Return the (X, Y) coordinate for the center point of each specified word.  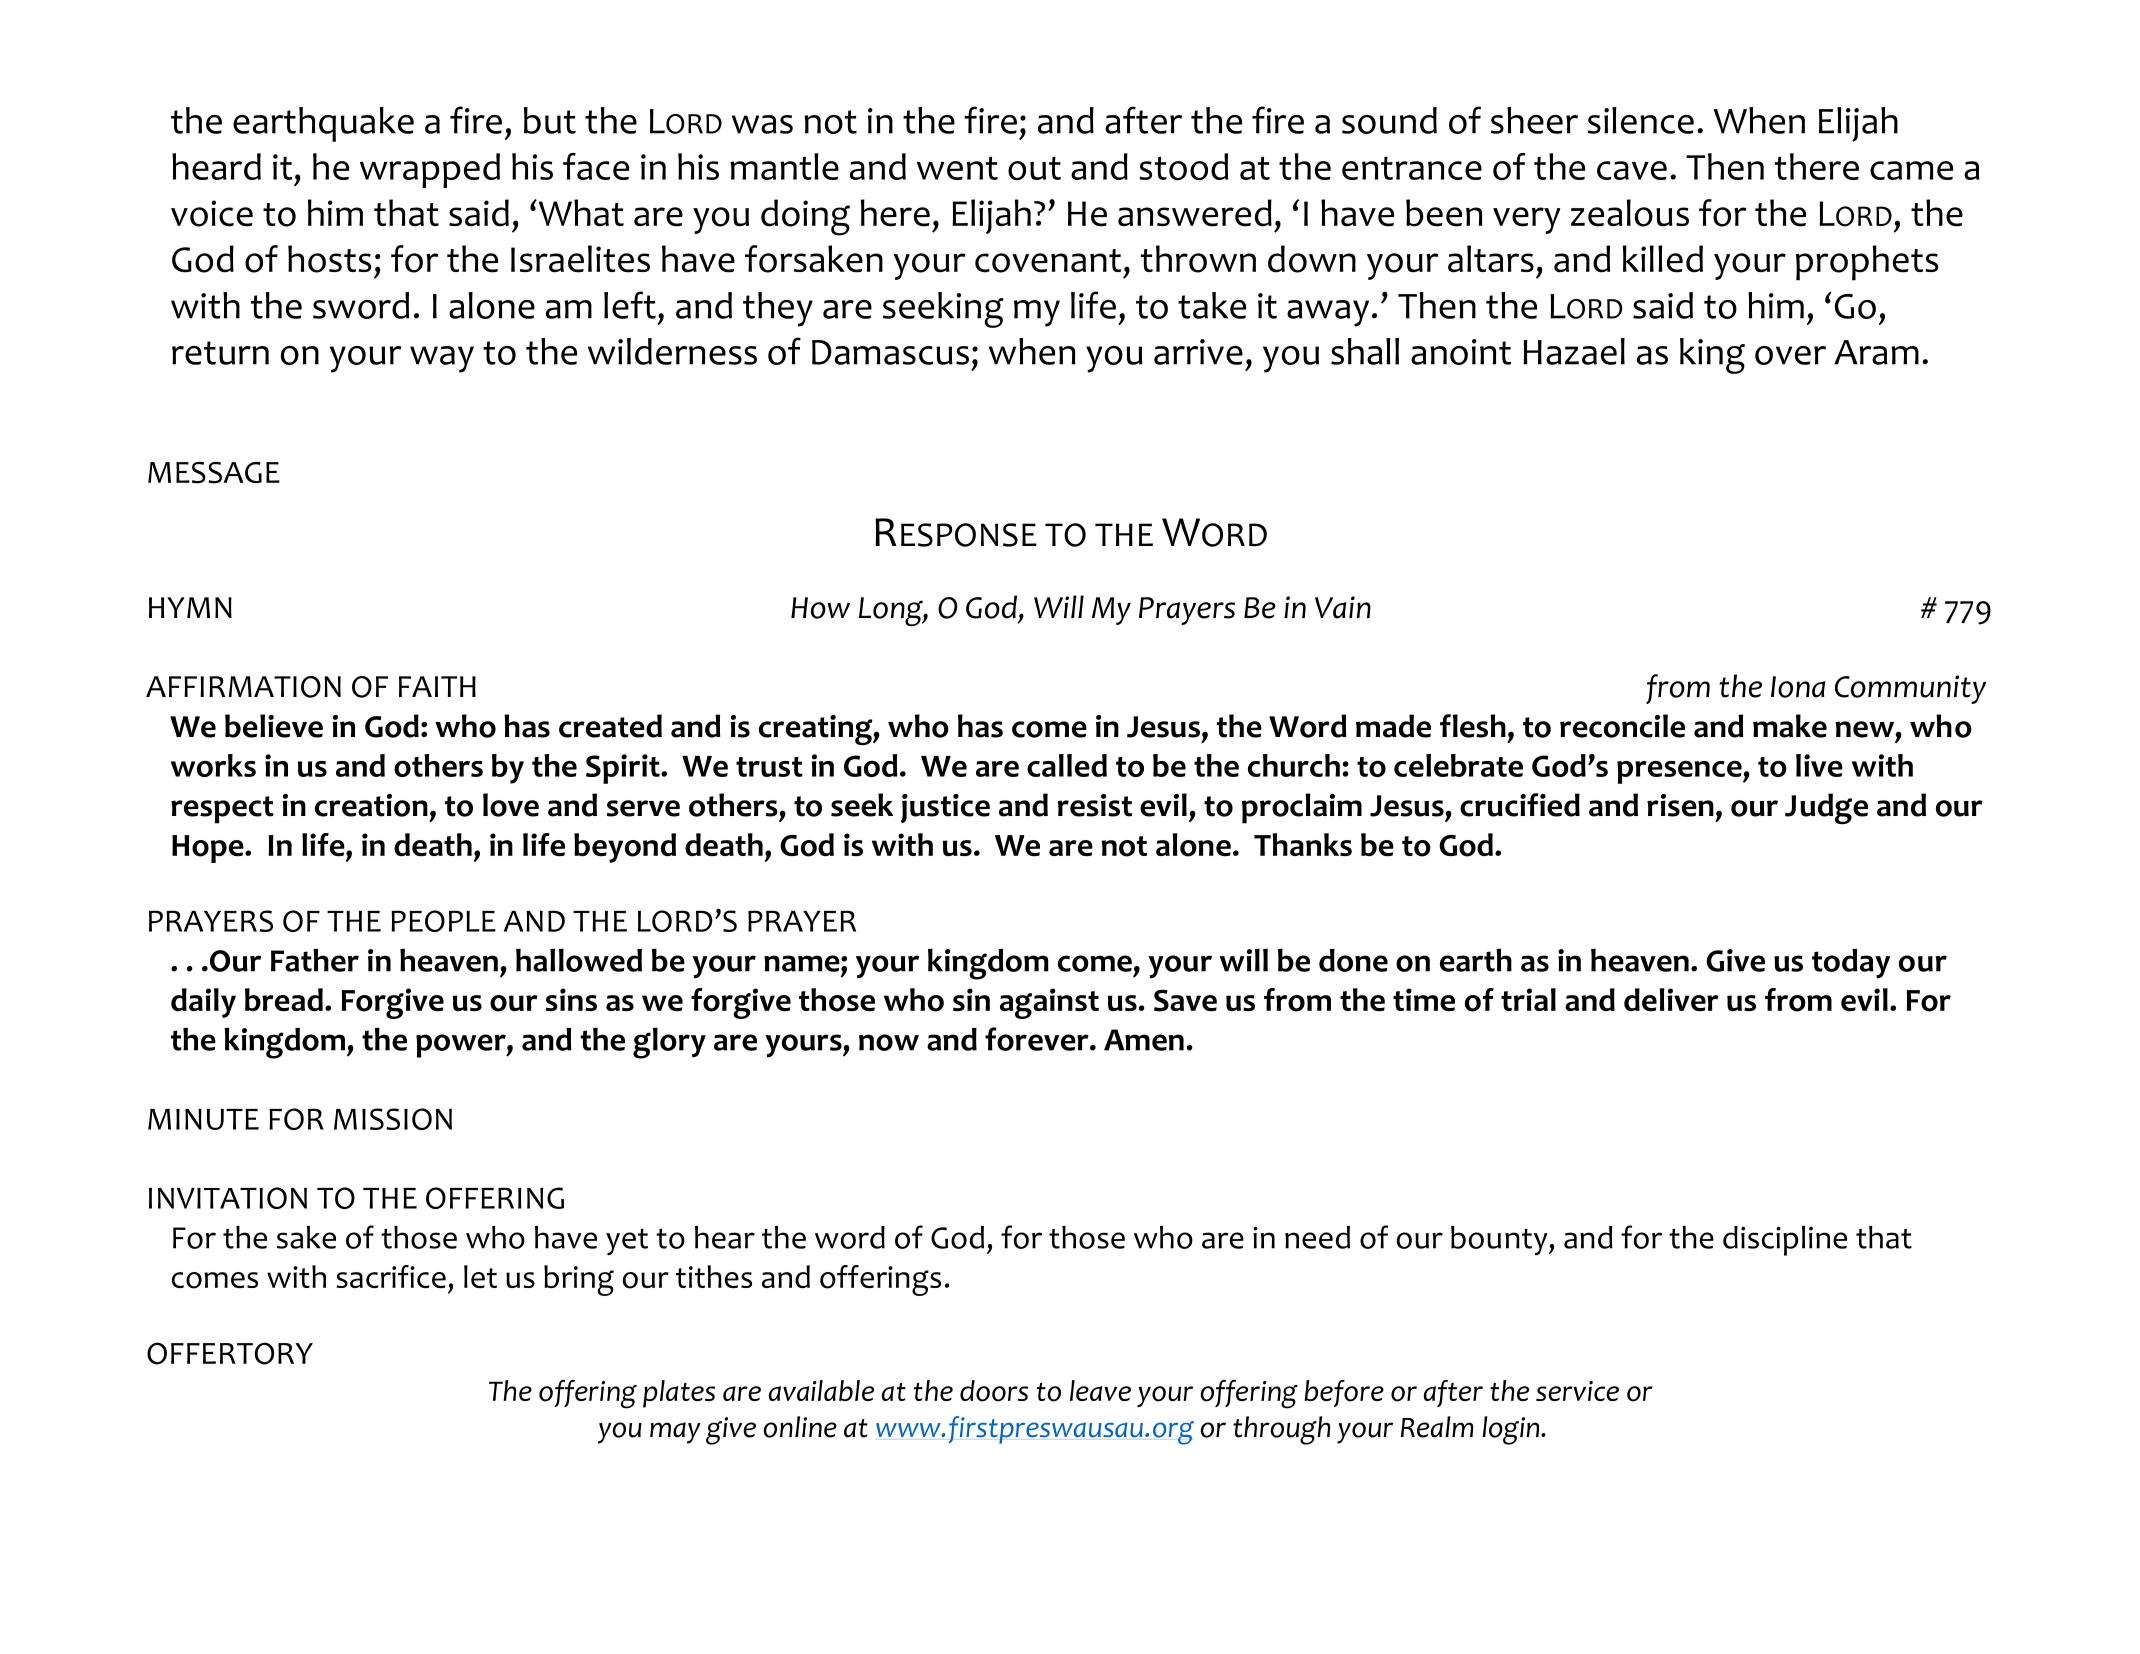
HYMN (190, 607)
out (1034, 168)
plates (679, 1394)
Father (315, 960)
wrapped (430, 170)
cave (1632, 170)
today (1851, 964)
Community (1910, 689)
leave (1100, 1390)
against (1049, 1003)
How (820, 608)
